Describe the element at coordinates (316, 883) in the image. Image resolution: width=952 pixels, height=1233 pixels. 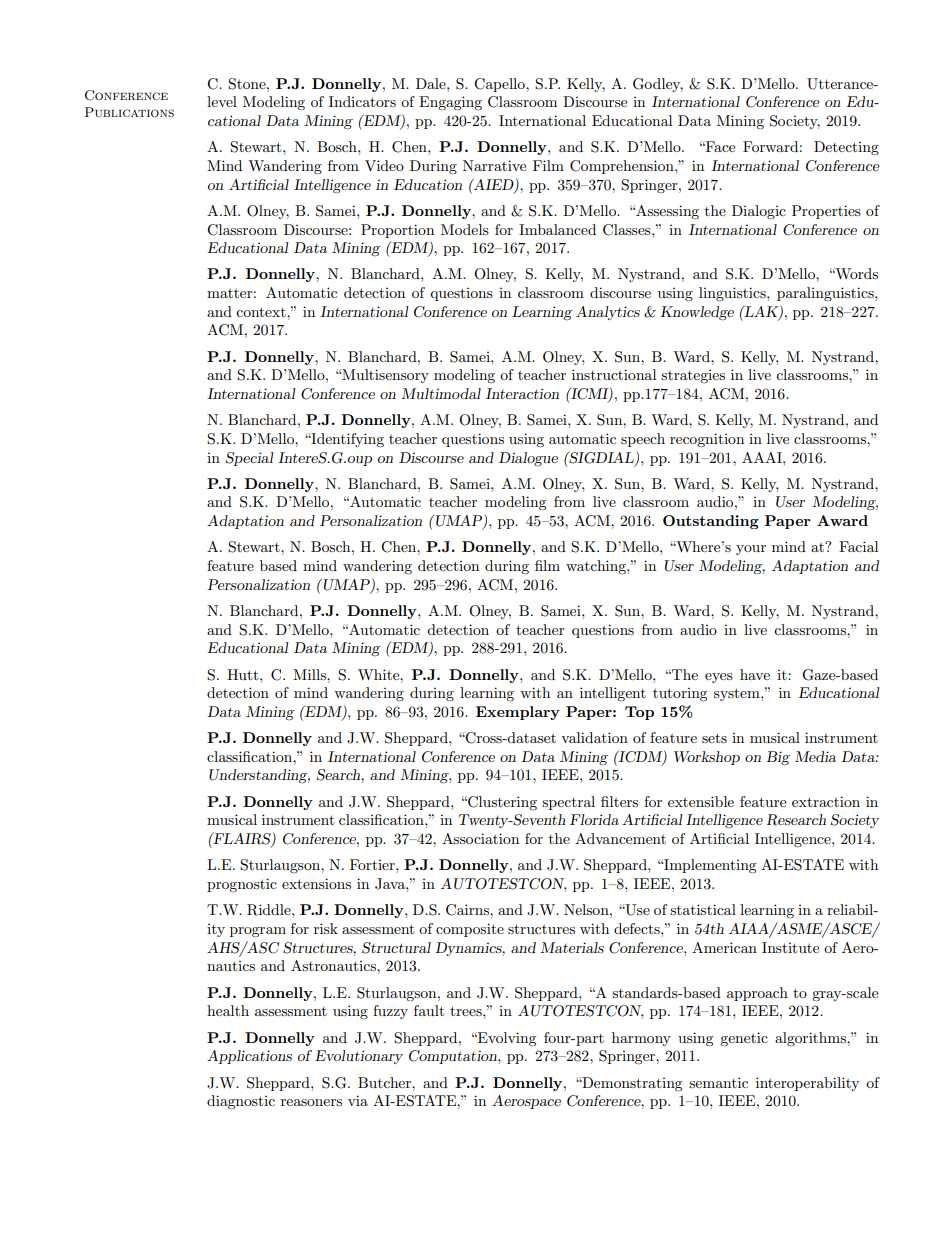
I see `extensions` at that location.
